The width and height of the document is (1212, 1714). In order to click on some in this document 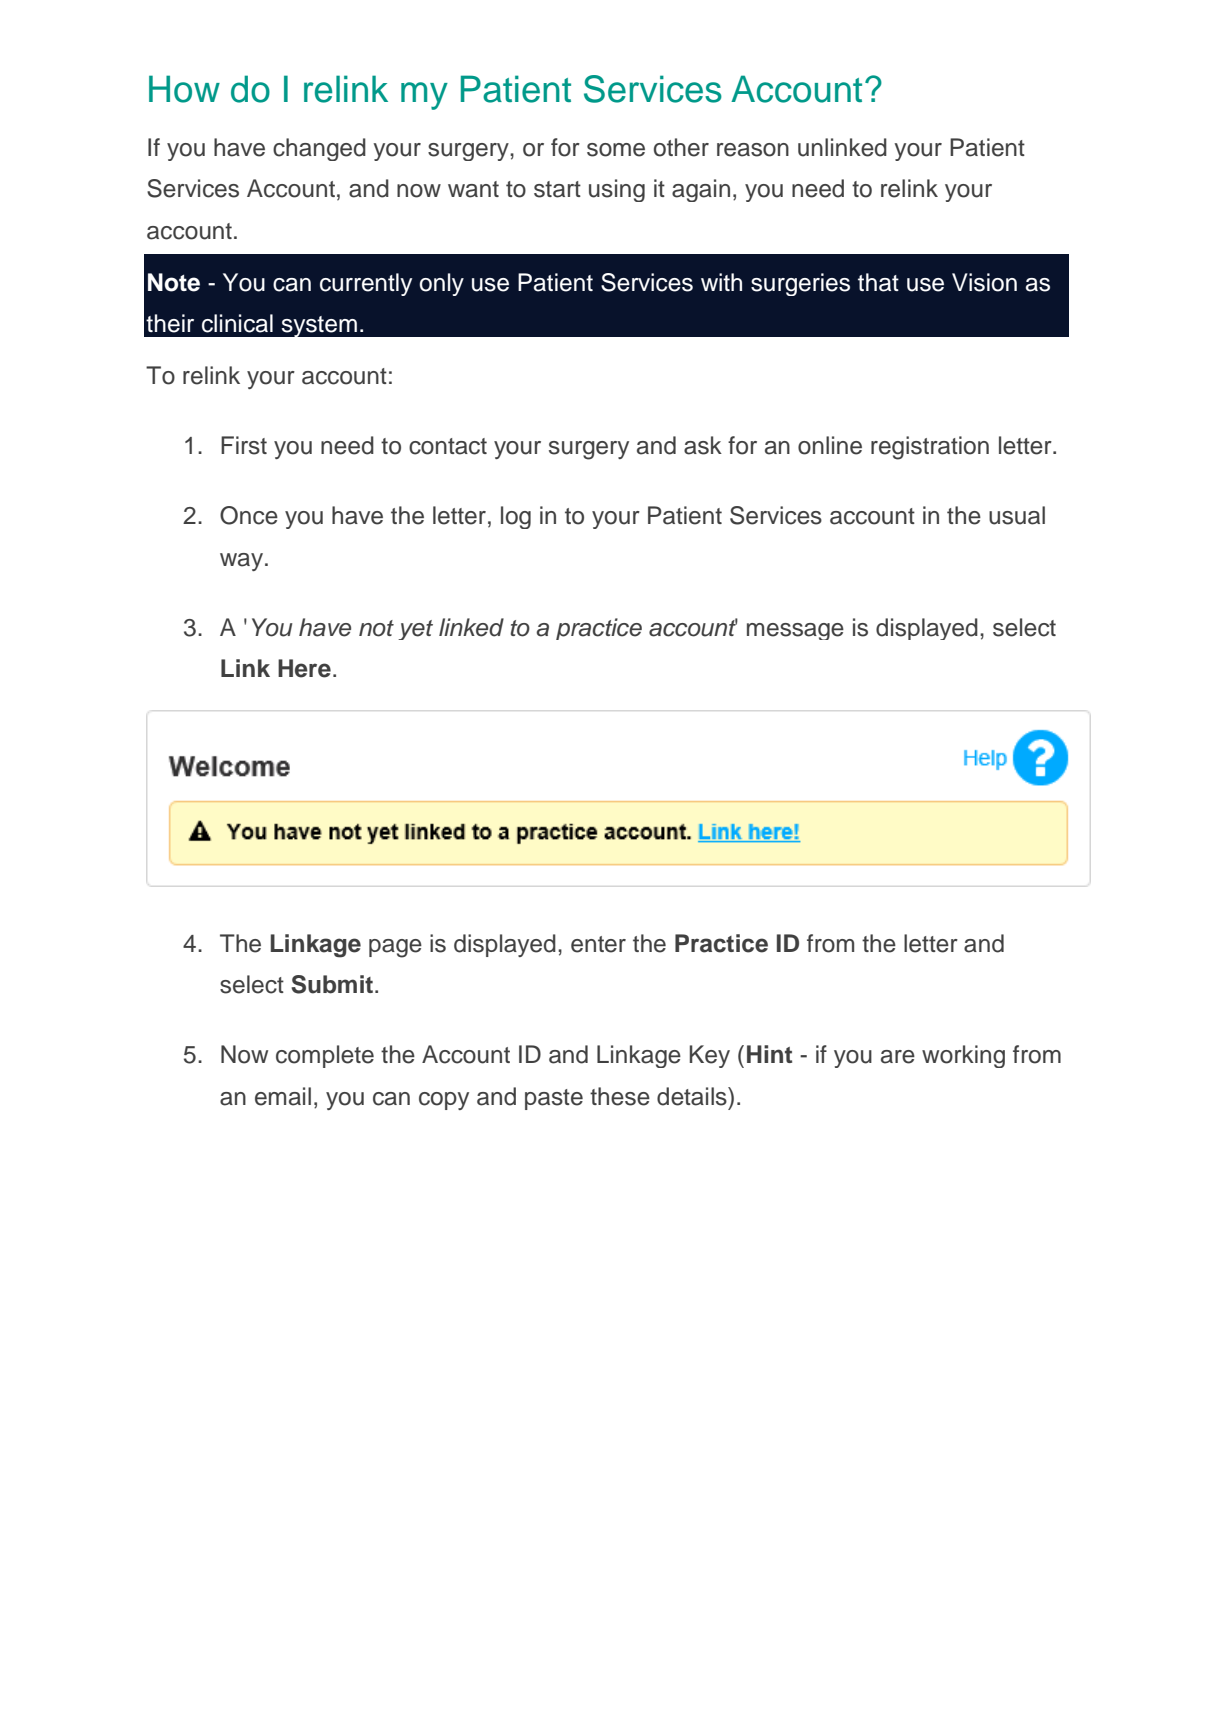, I will do `click(616, 150)`.
